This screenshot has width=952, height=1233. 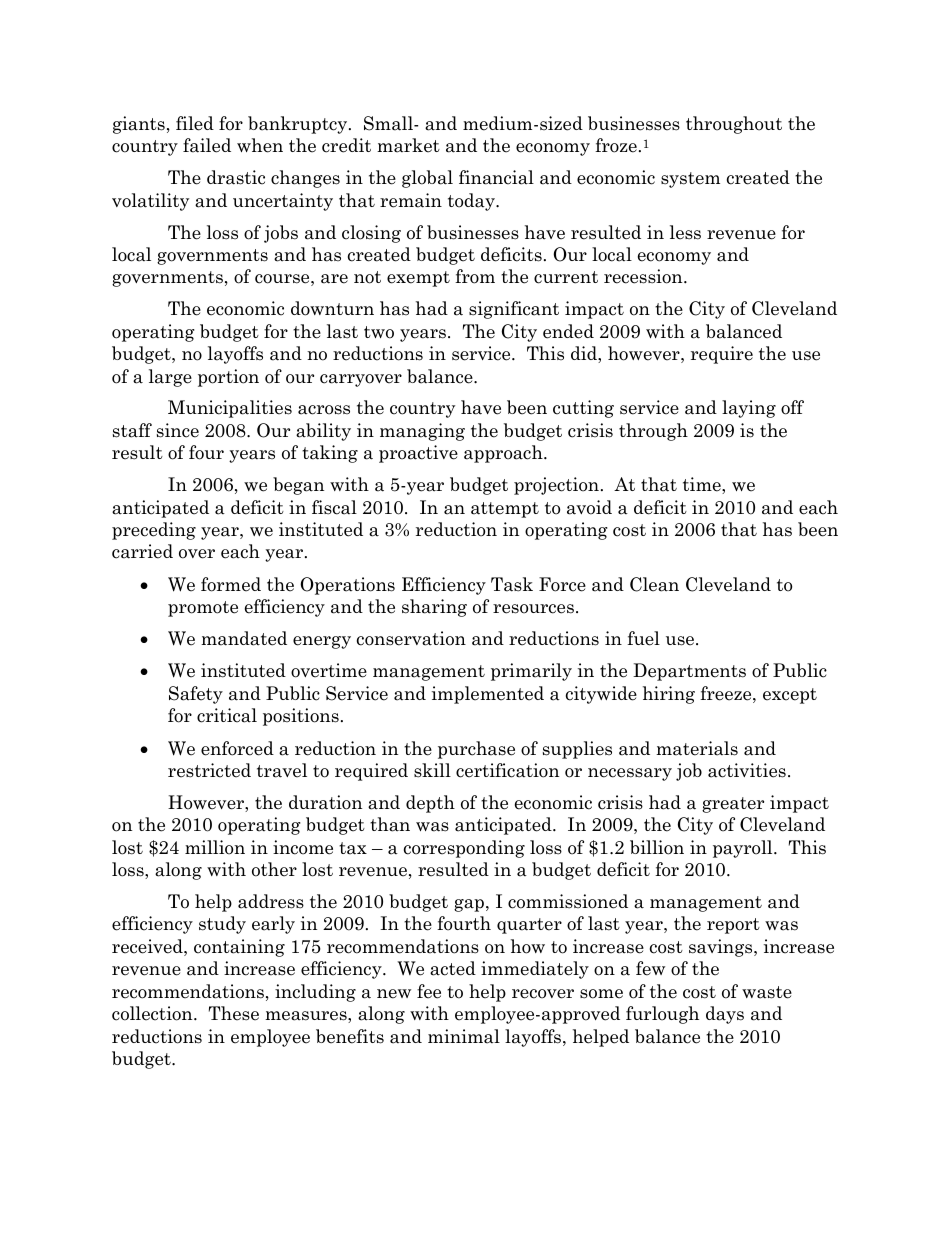 What do you see at coordinates (476, 750) in the screenshot?
I see `purchase` at bounding box center [476, 750].
